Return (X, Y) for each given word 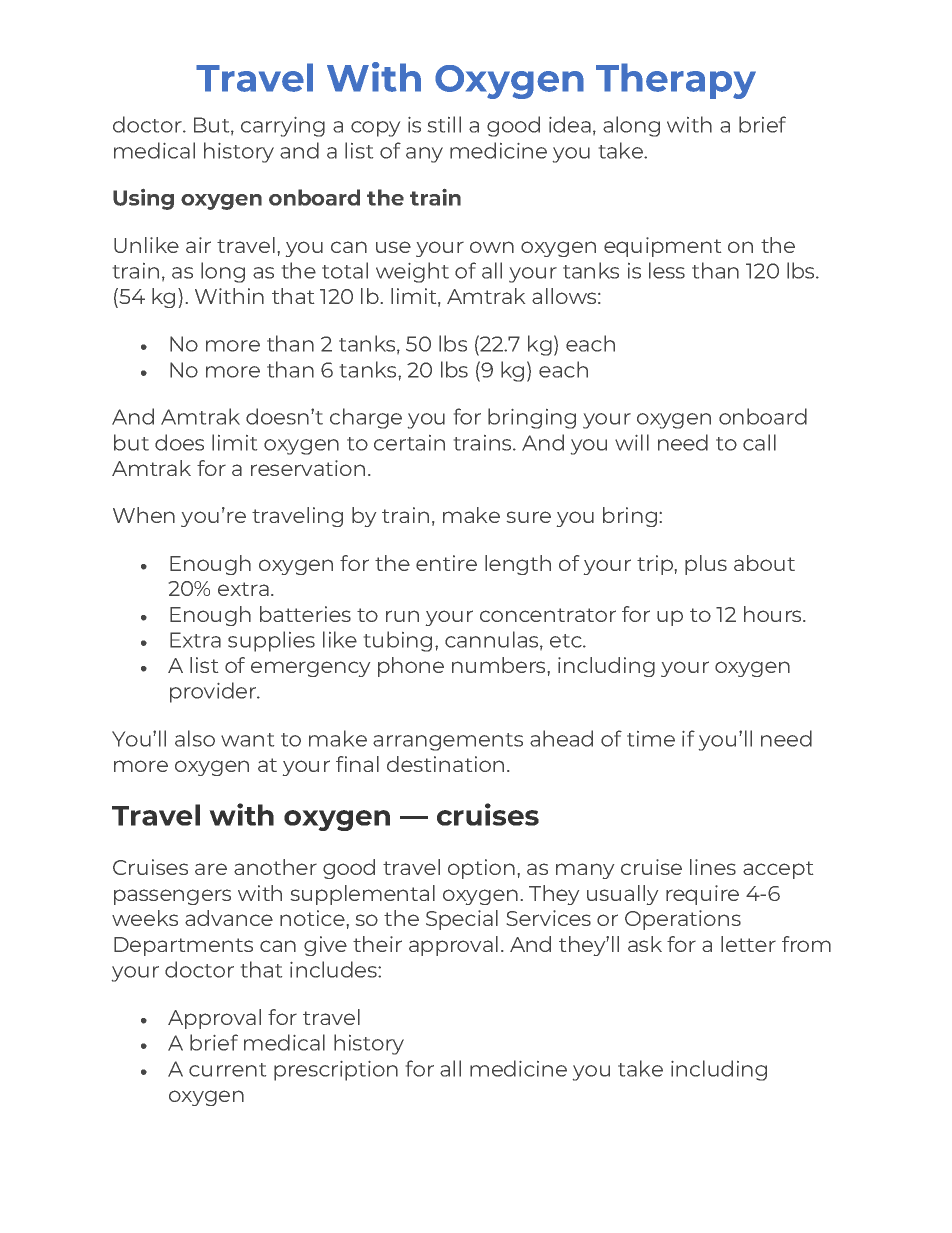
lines (713, 867)
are (211, 869)
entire (446, 563)
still (444, 124)
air (198, 245)
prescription (336, 1071)
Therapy (676, 81)
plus (706, 565)
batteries (305, 614)
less (667, 270)
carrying (283, 127)
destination (445, 764)
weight (412, 272)
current (227, 1070)
